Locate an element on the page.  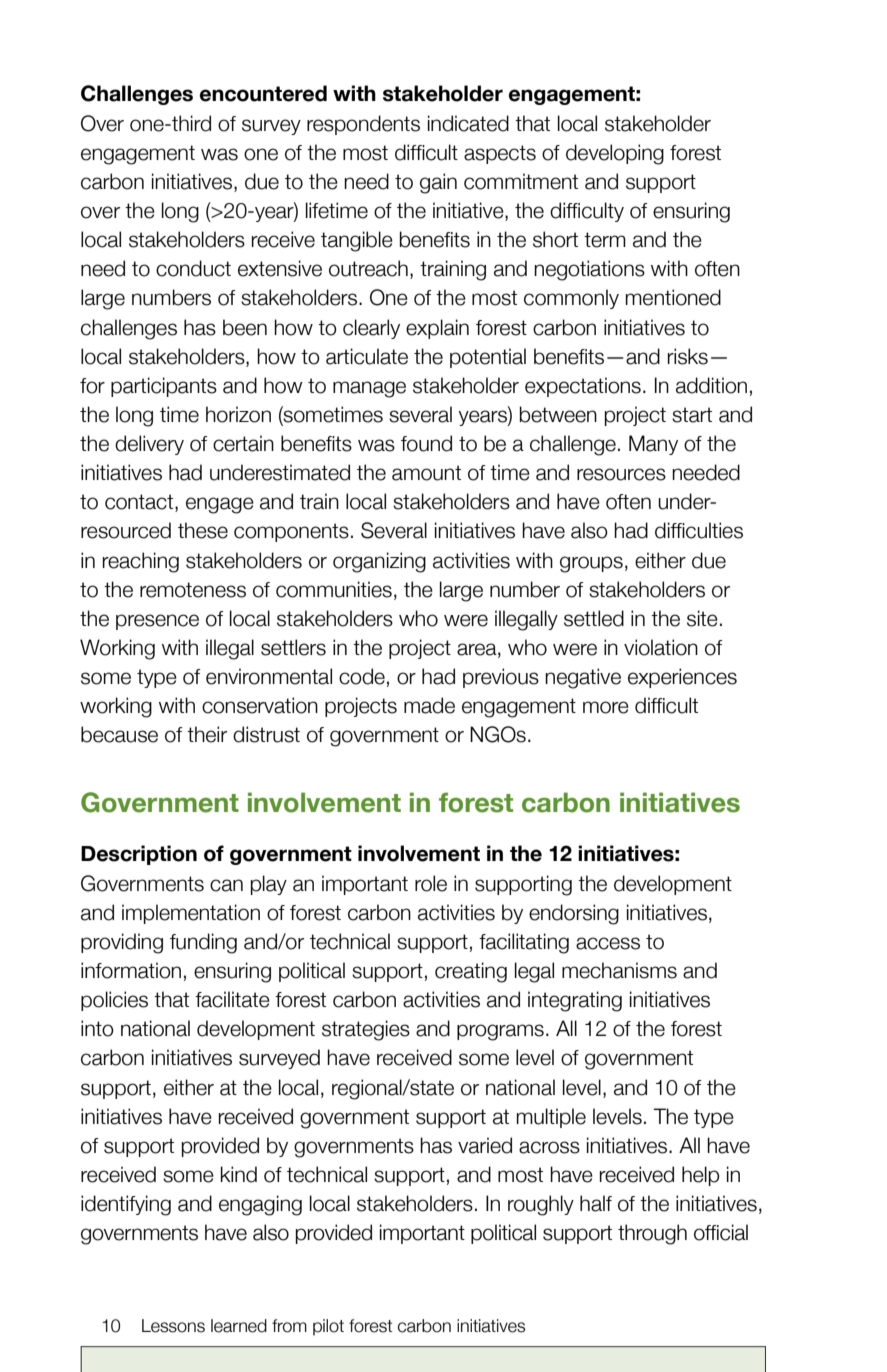
developing is located at coordinates (615, 154).
